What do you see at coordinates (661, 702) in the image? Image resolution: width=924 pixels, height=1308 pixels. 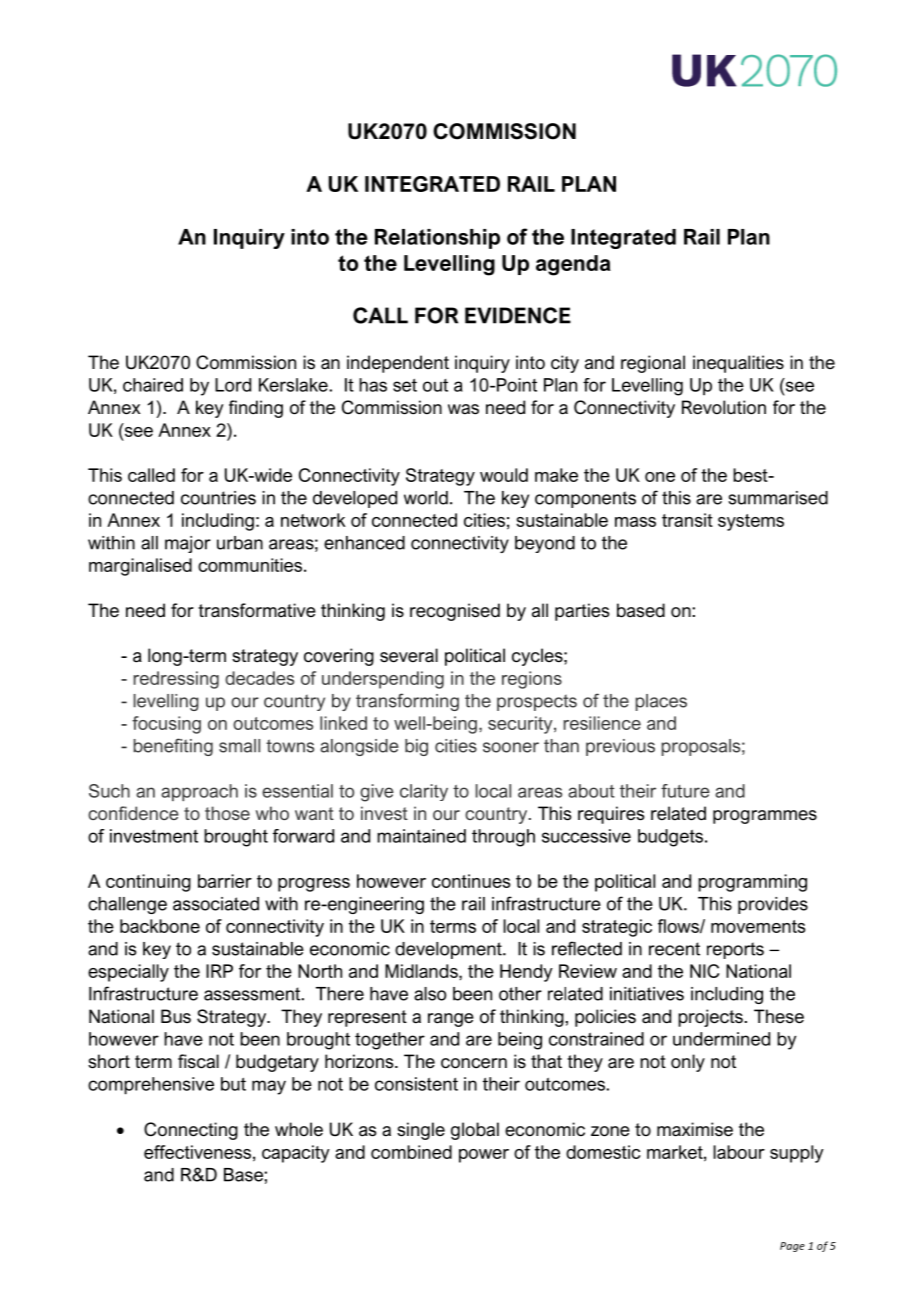 I see `places` at bounding box center [661, 702].
